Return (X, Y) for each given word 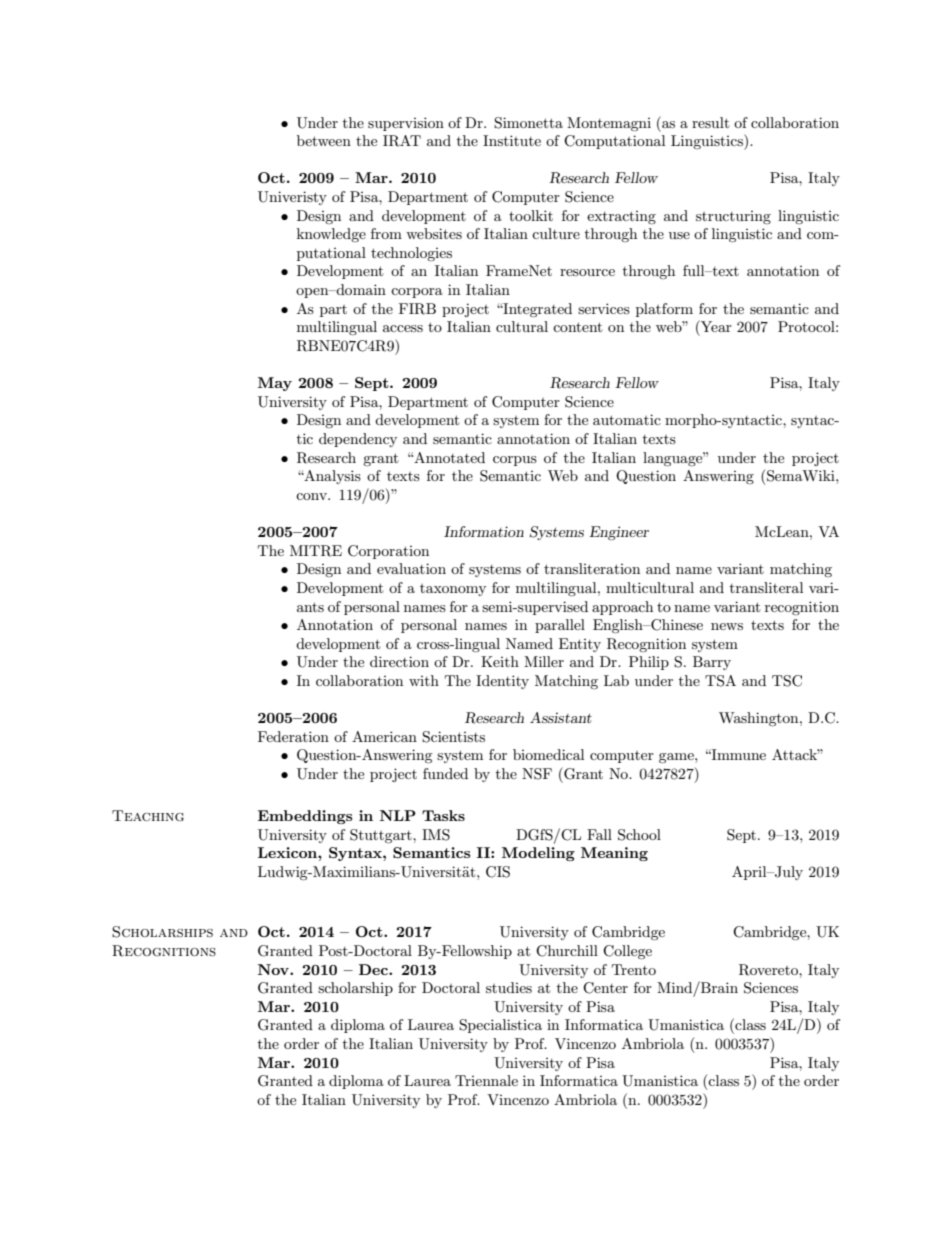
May (275, 384)
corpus (515, 461)
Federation (293, 736)
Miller (544, 661)
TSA (720, 681)
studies (509, 987)
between (324, 140)
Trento (634, 969)
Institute (512, 140)
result (710, 122)
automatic (627, 419)
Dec (374, 969)
